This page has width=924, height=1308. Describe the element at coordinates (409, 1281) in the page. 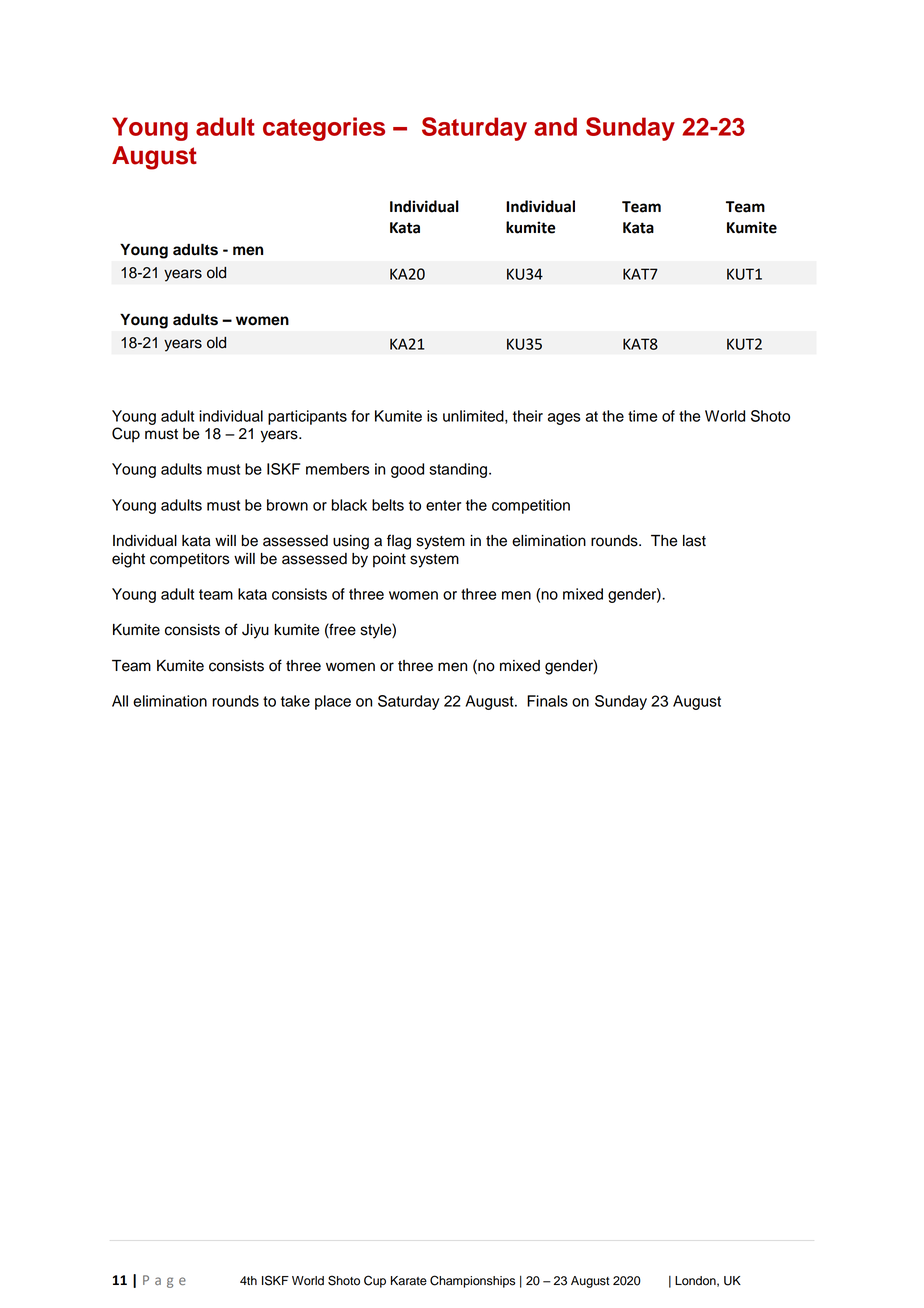

I see `Karate` at that location.
